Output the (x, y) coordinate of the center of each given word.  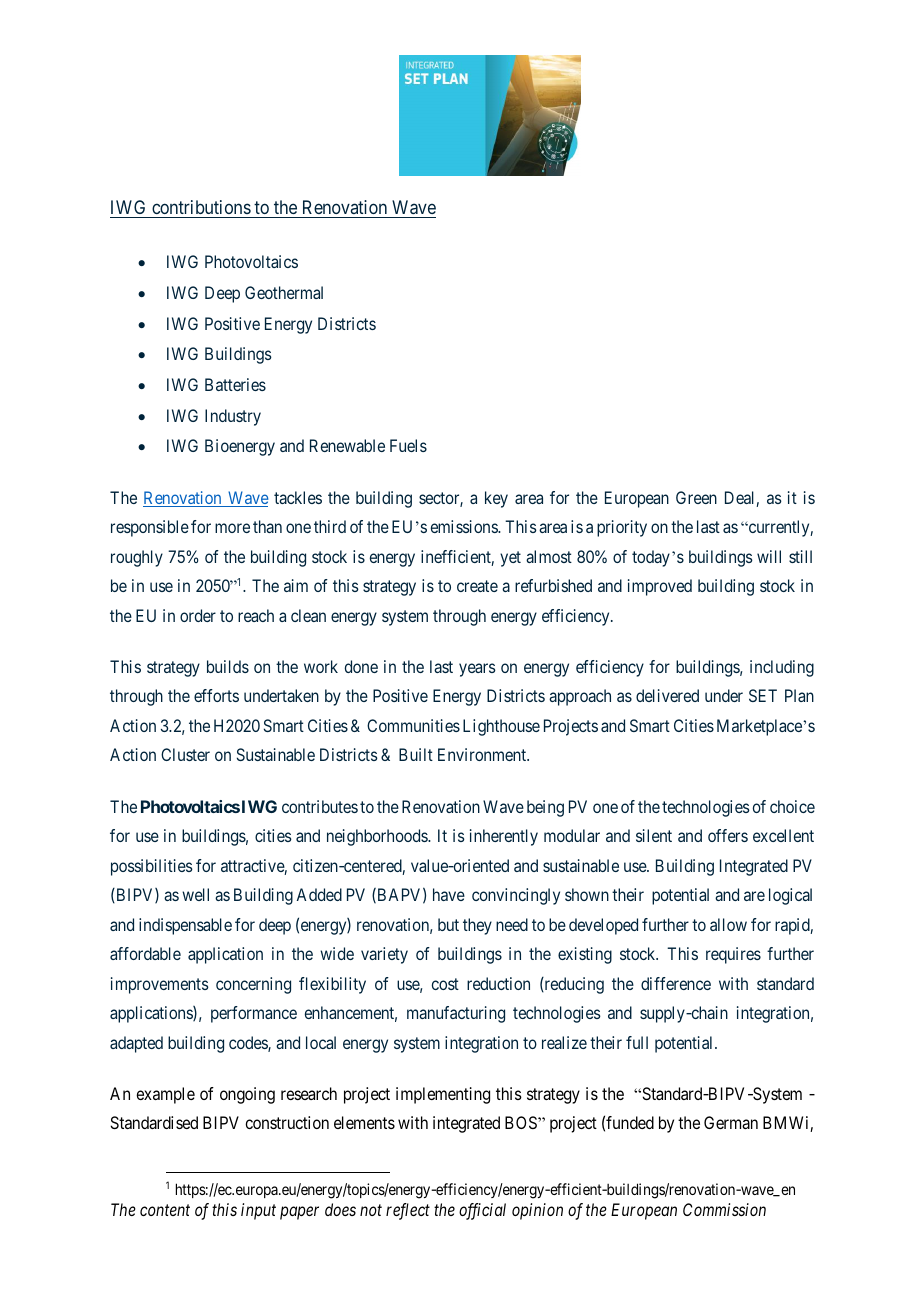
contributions (201, 207)
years (477, 670)
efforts (216, 695)
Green (696, 497)
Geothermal (284, 292)
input (258, 1211)
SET (763, 695)
